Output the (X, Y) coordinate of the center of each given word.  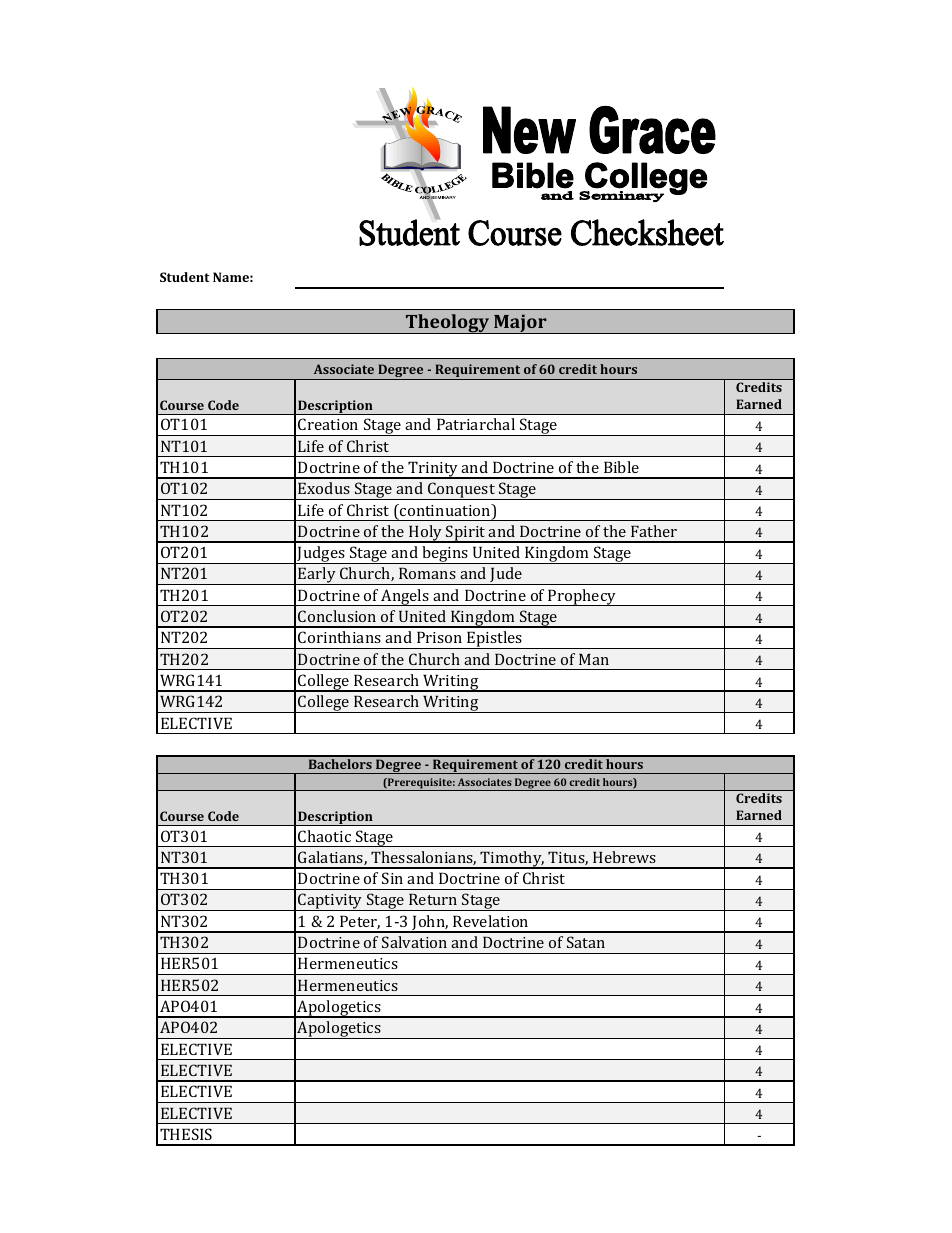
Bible (621, 467)
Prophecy (582, 597)
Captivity (330, 902)
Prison (439, 637)
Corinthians (339, 637)
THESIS (186, 1134)
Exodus (324, 488)
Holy (426, 534)
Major (520, 324)
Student (185, 277)
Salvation (414, 942)
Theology (447, 324)
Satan (586, 942)
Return (433, 899)
